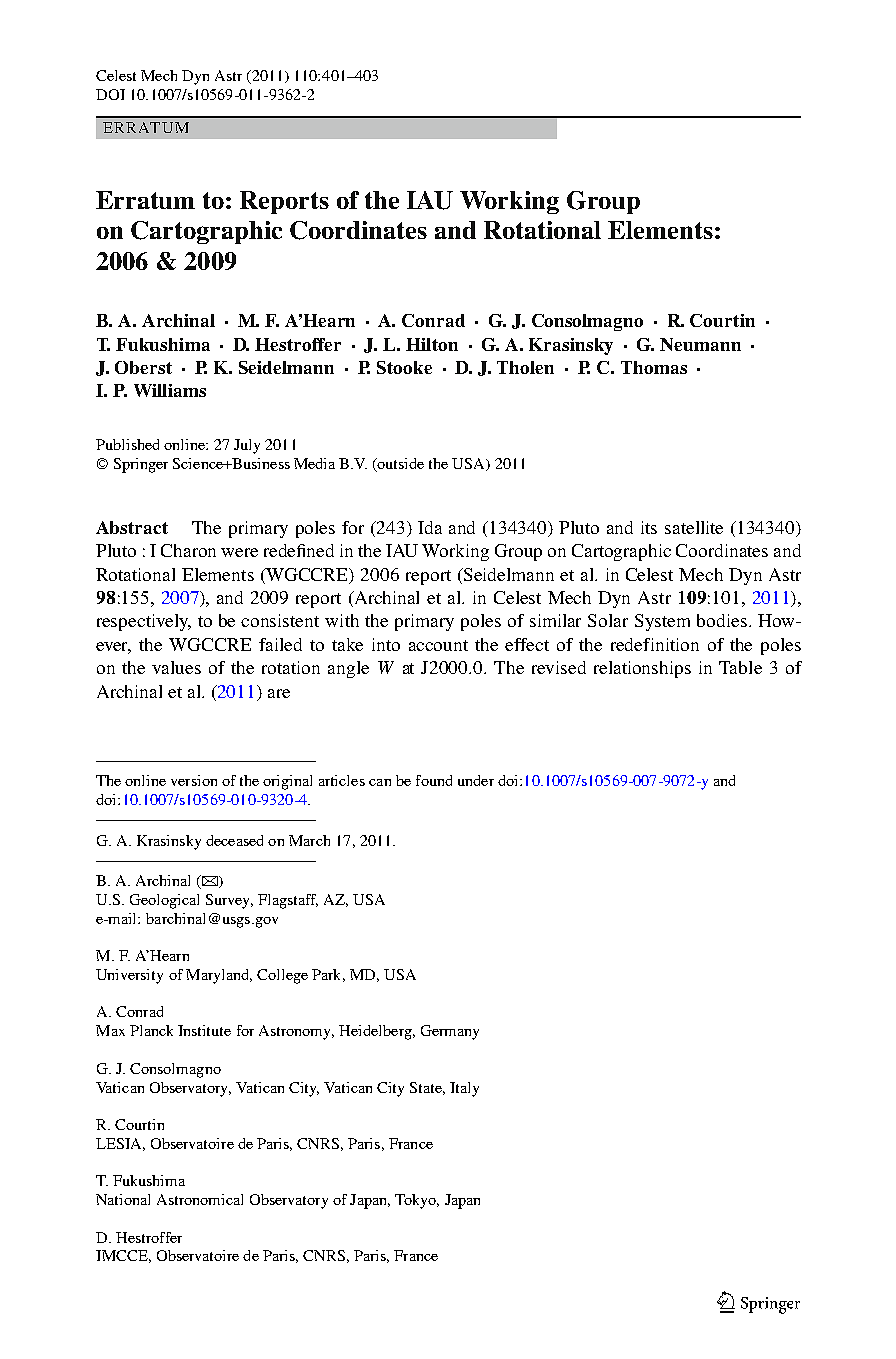 The image size is (896, 1359). Describe the element at coordinates (434, 780) in the image. I see `found` at that location.
